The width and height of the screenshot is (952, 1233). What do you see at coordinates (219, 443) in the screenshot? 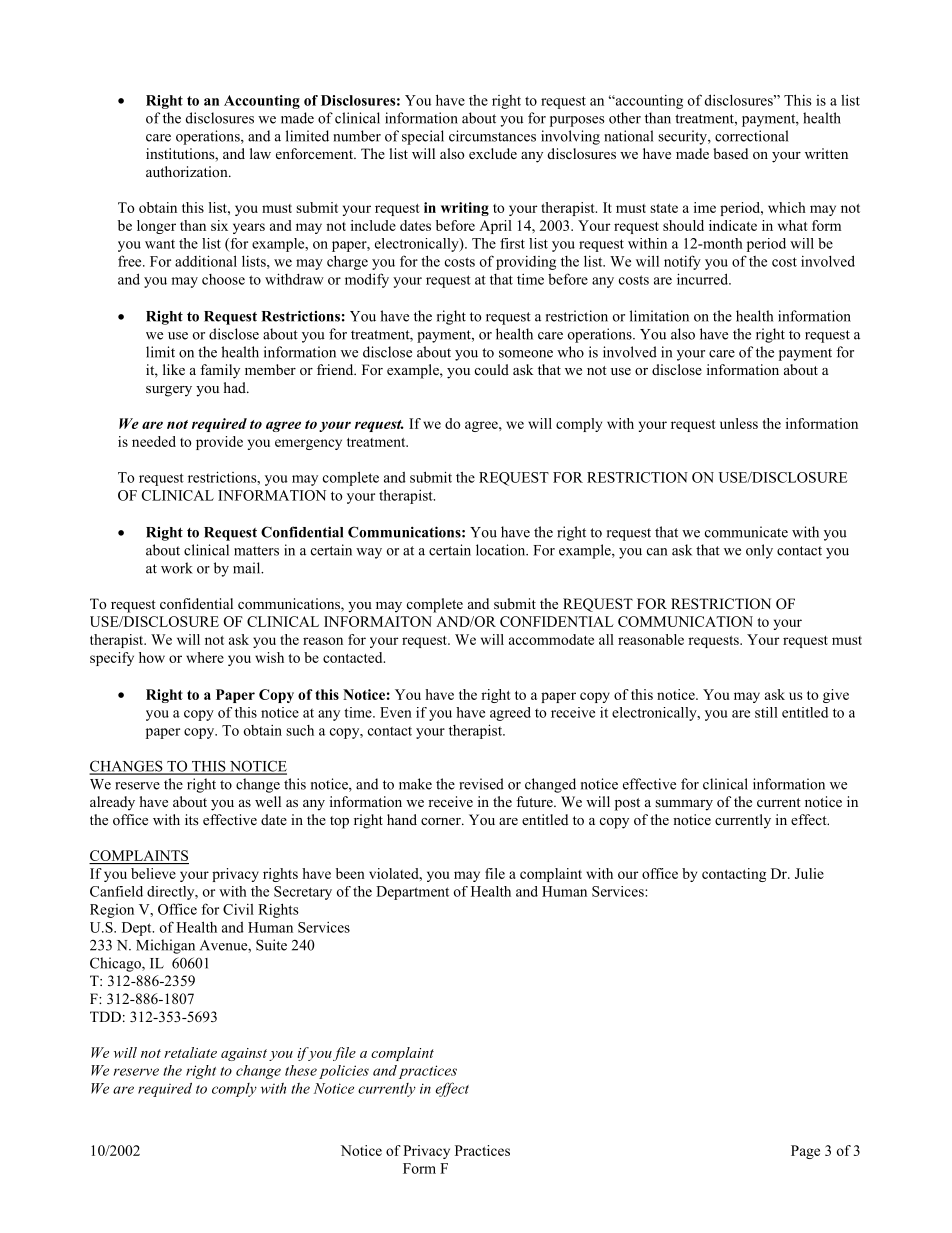
I see `provide` at bounding box center [219, 443].
